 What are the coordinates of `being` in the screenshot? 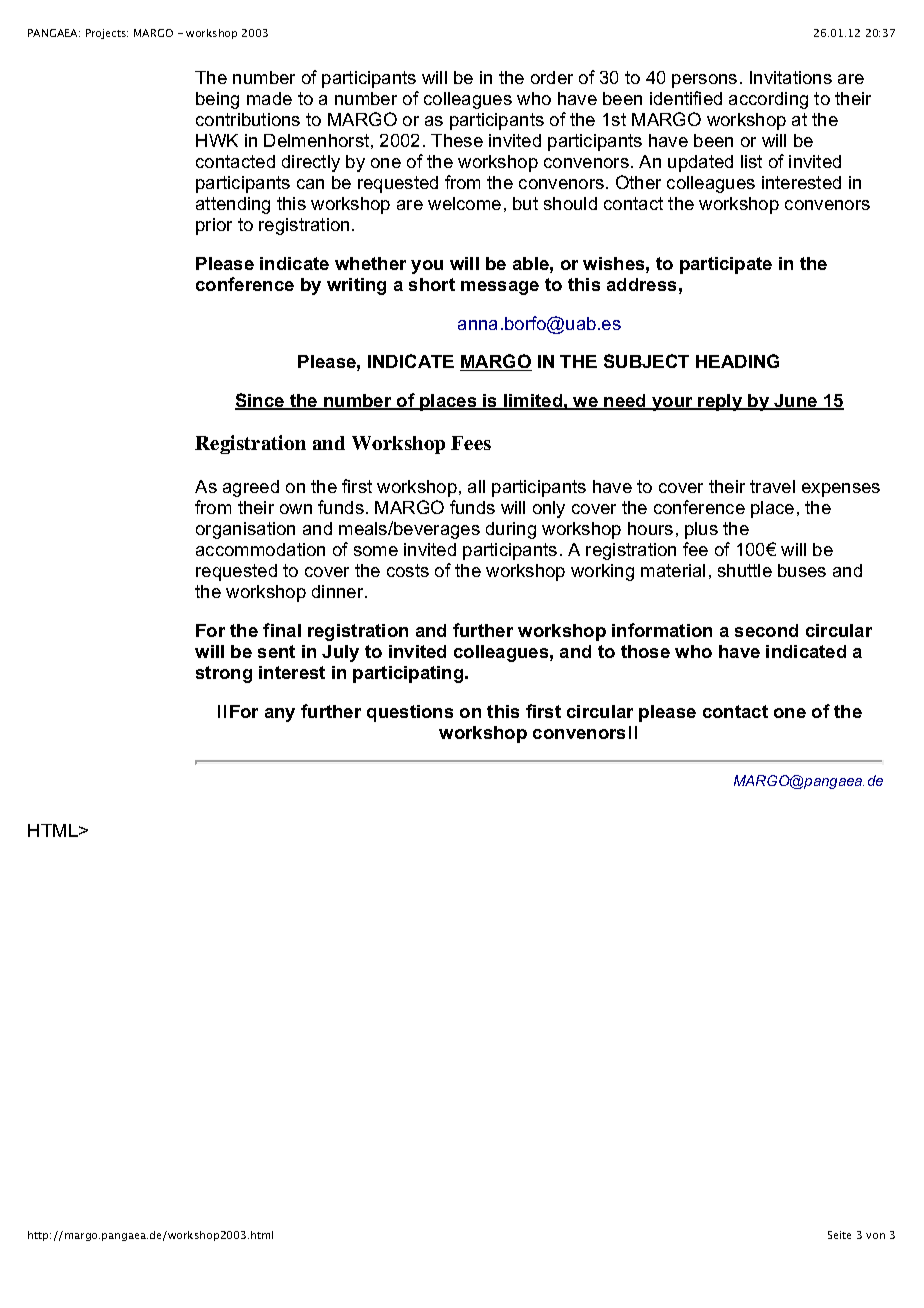 It's located at (217, 100).
